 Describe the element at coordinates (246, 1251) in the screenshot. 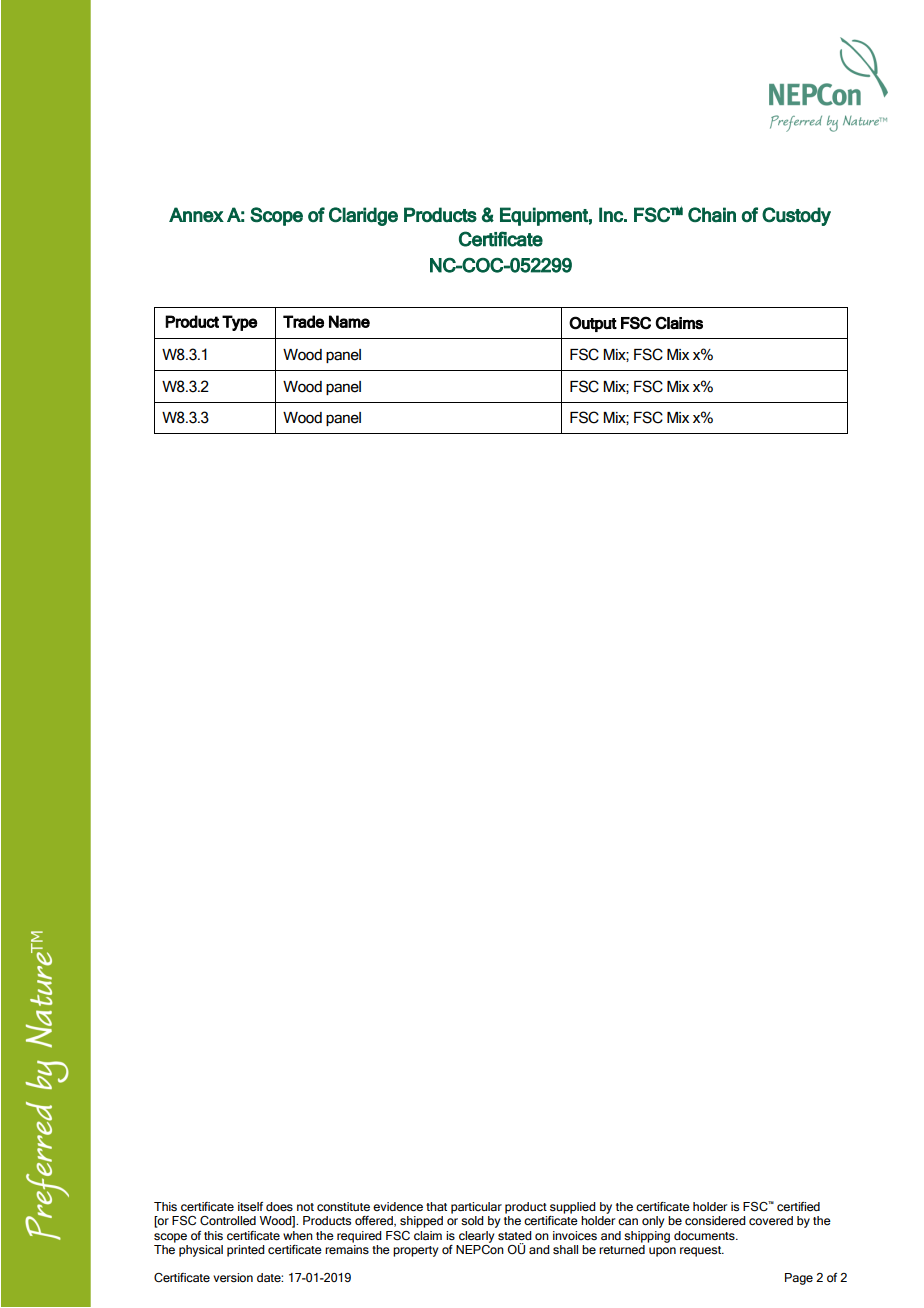

I see `printed` at that location.
